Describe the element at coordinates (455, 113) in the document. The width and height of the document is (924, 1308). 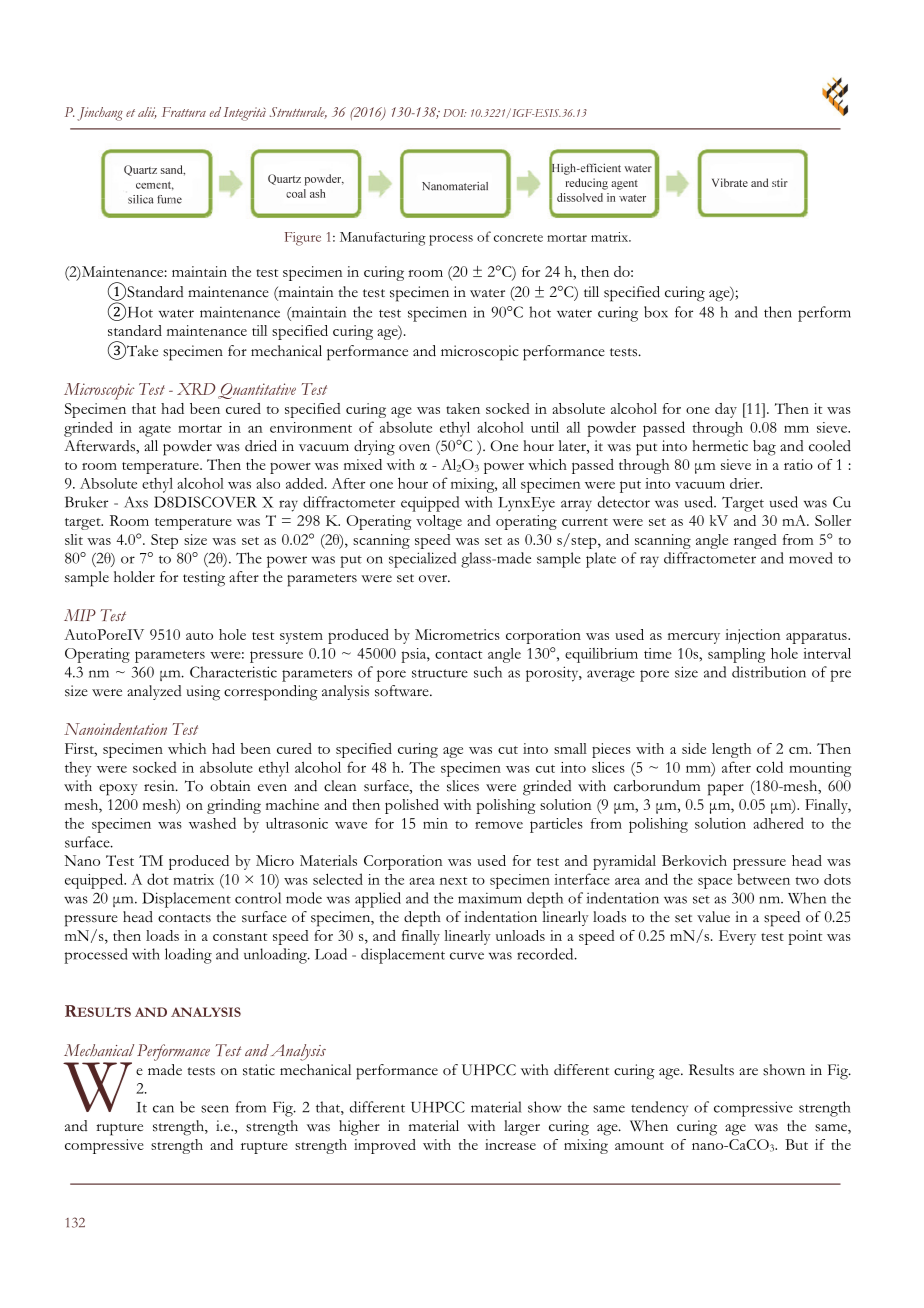
I see `DOI` at that location.
